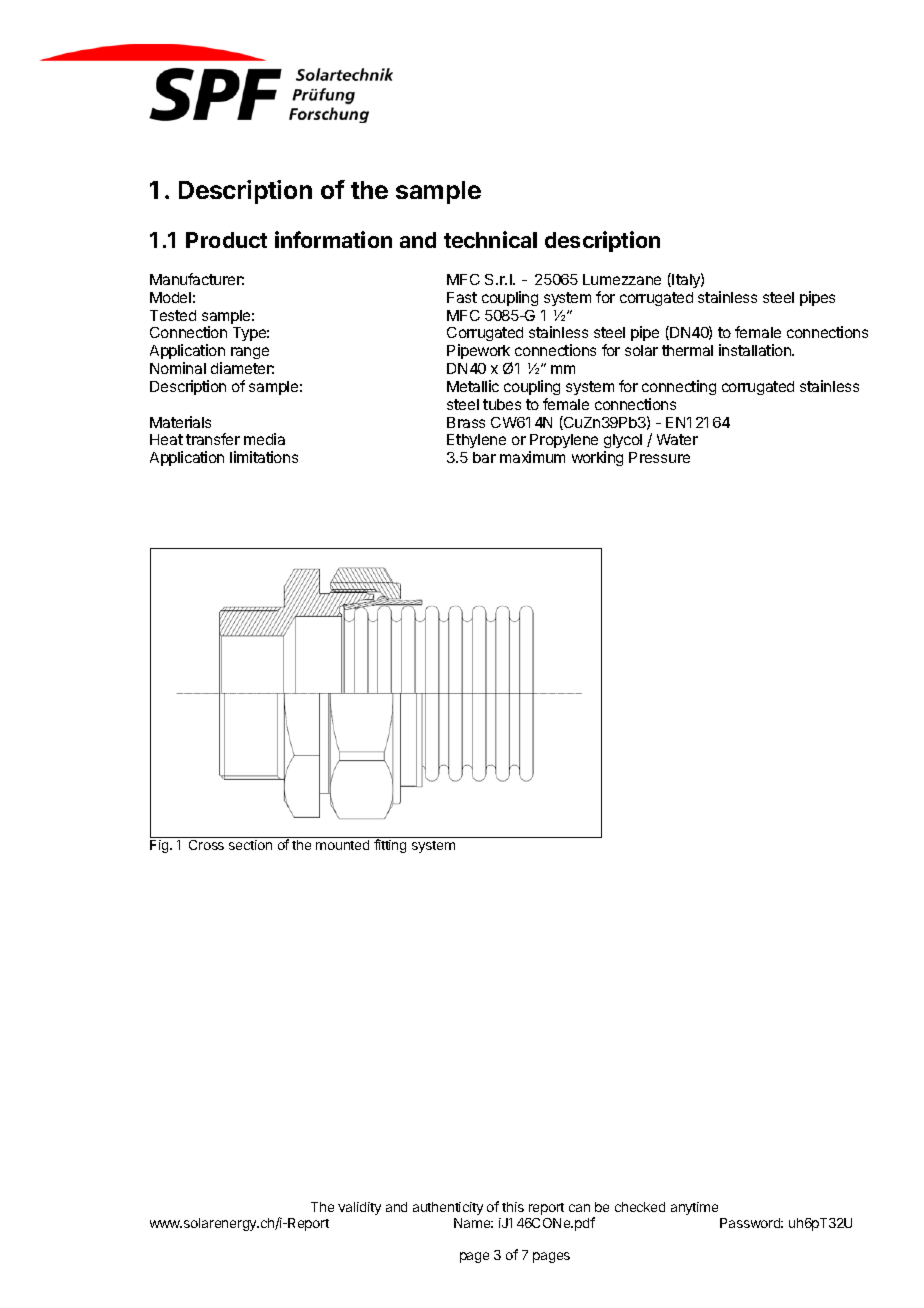  What do you see at coordinates (659, 457) in the page?
I see `Pressure` at bounding box center [659, 457].
